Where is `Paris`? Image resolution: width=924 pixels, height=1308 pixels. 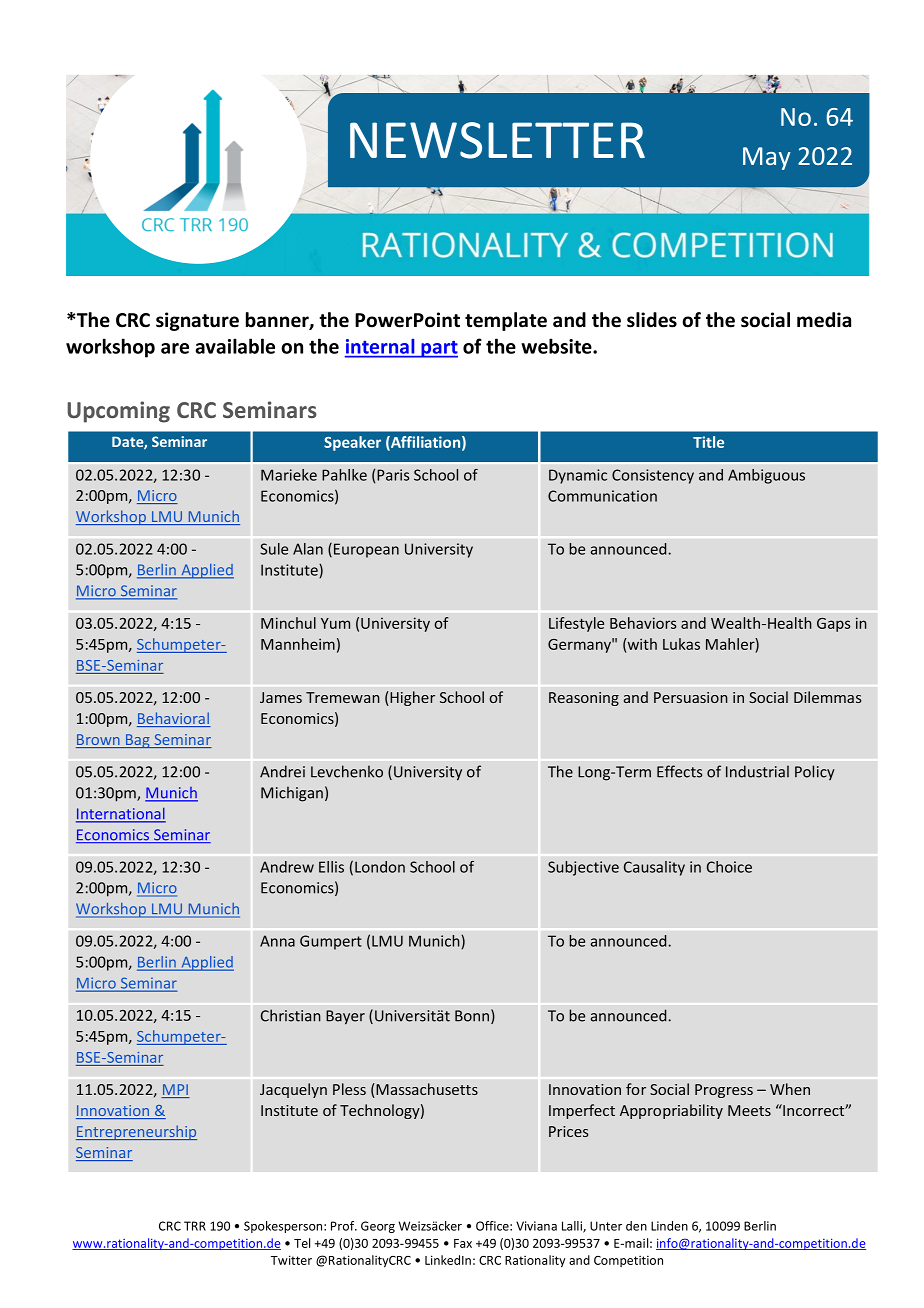
Paris is located at coordinates (393, 475).
